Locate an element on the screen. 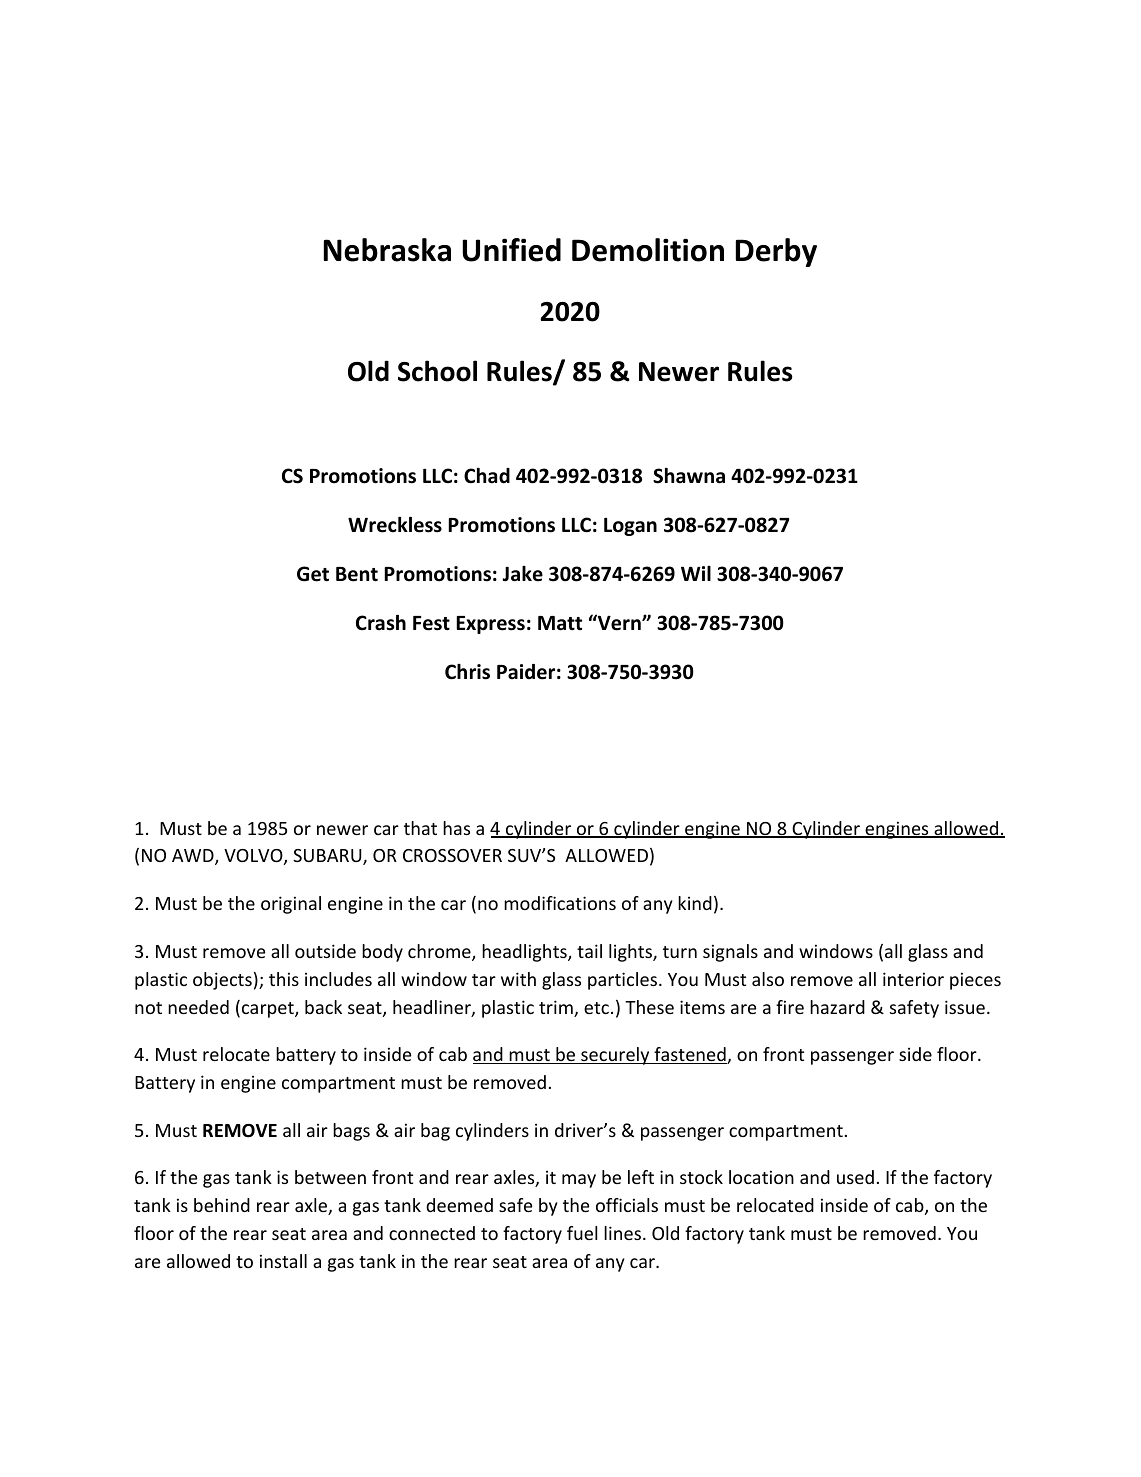 This screenshot has width=1141, height=1477. kind is located at coordinates (695, 903).
